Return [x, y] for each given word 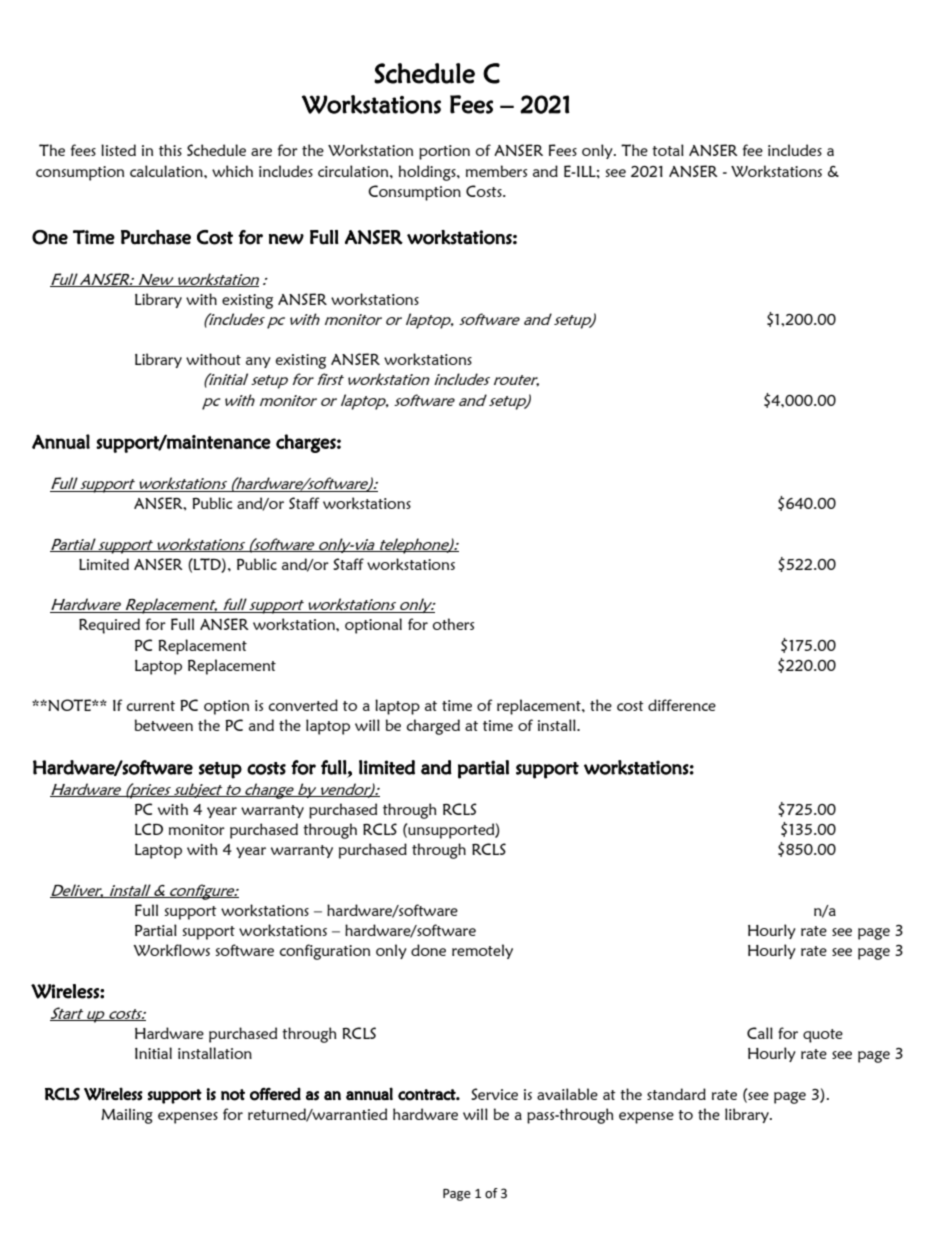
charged [433, 727]
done [428, 950]
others [453, 624]
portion [444, 152]
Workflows [171, 950]
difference [682, 705]
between [164, 725]
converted [303, 705]
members [496, 171]
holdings [428, 173]
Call [760, 1033]
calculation [167, 171]
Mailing [127, 1116]
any [258, 362]
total [668, 150]
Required [109, 626]
